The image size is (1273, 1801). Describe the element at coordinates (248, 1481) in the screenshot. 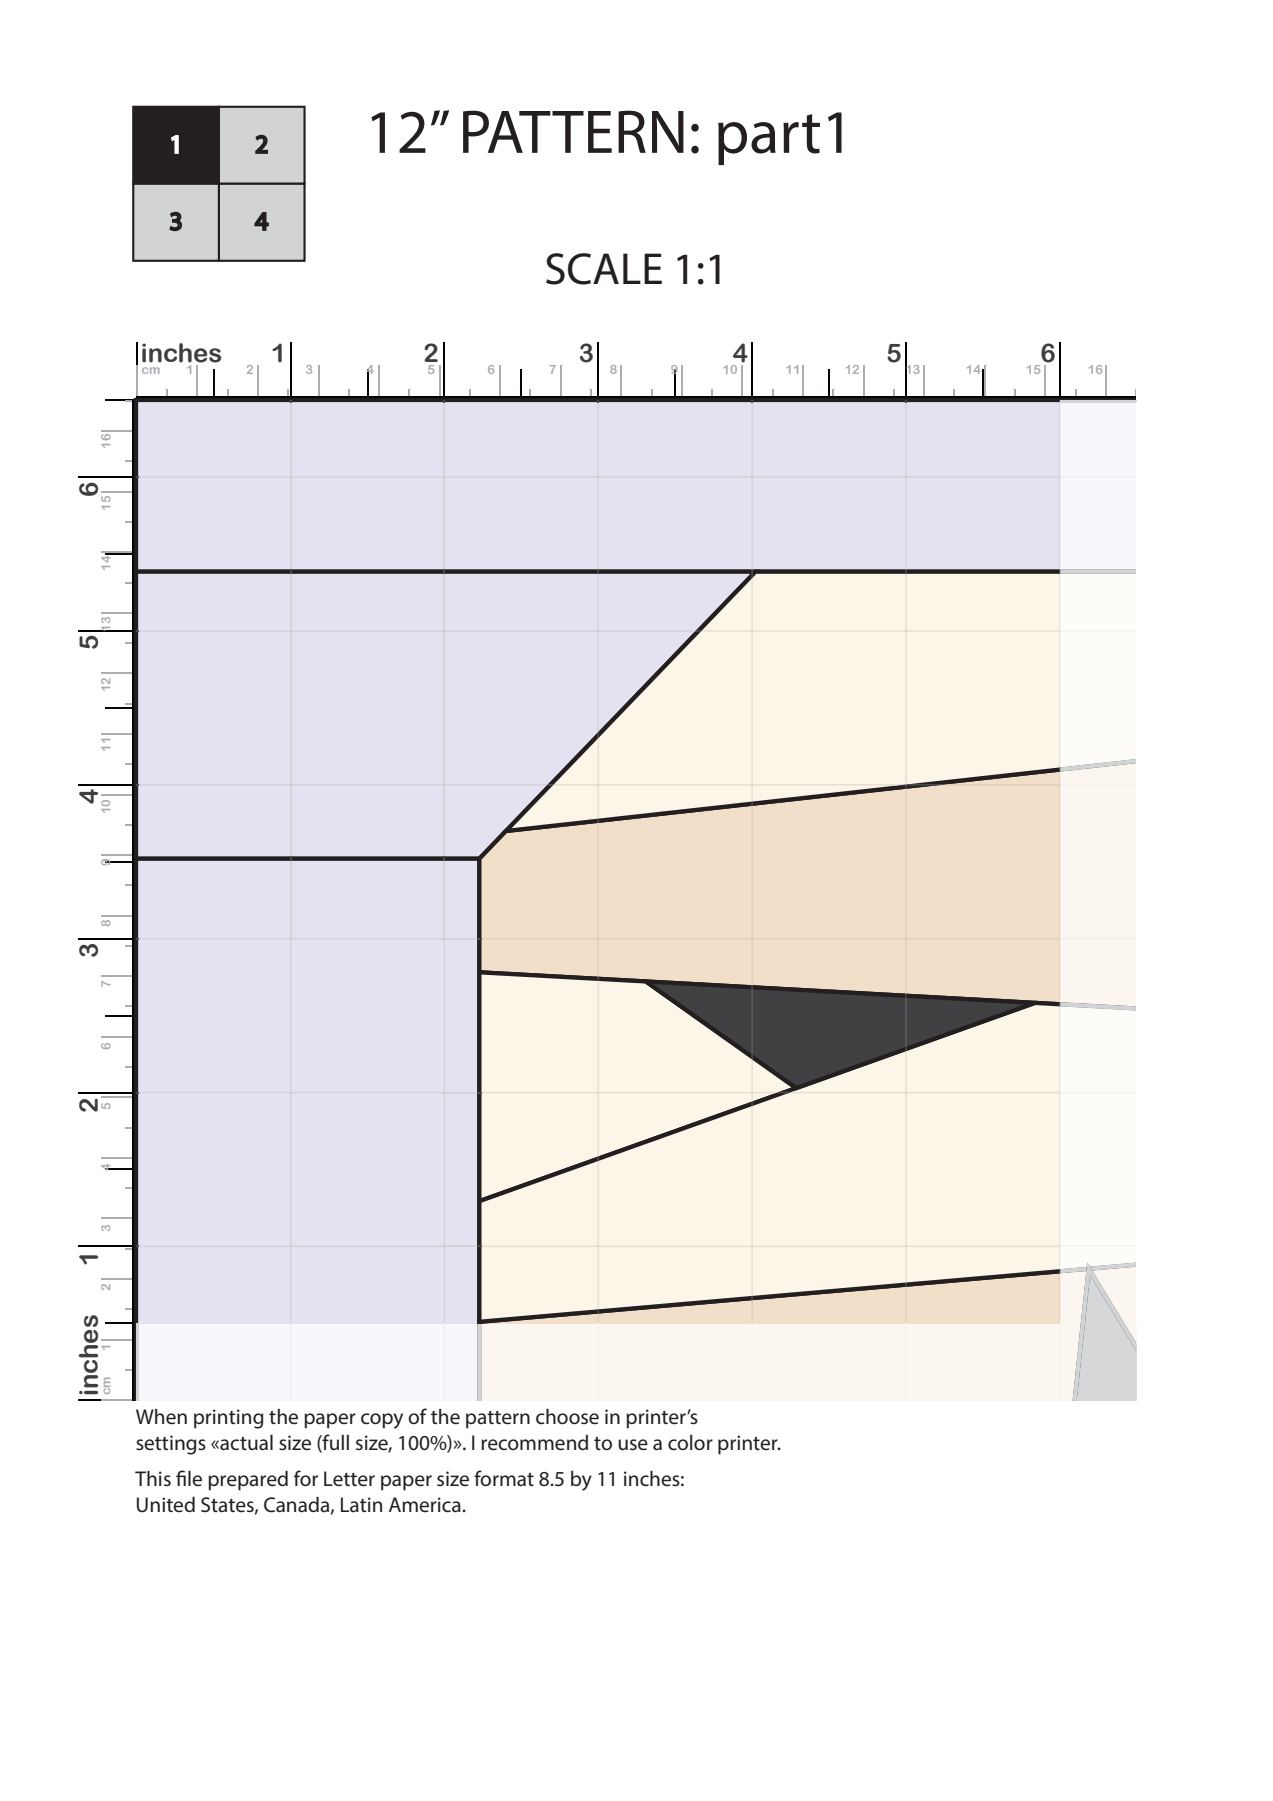

I see `prepared` at that location.
